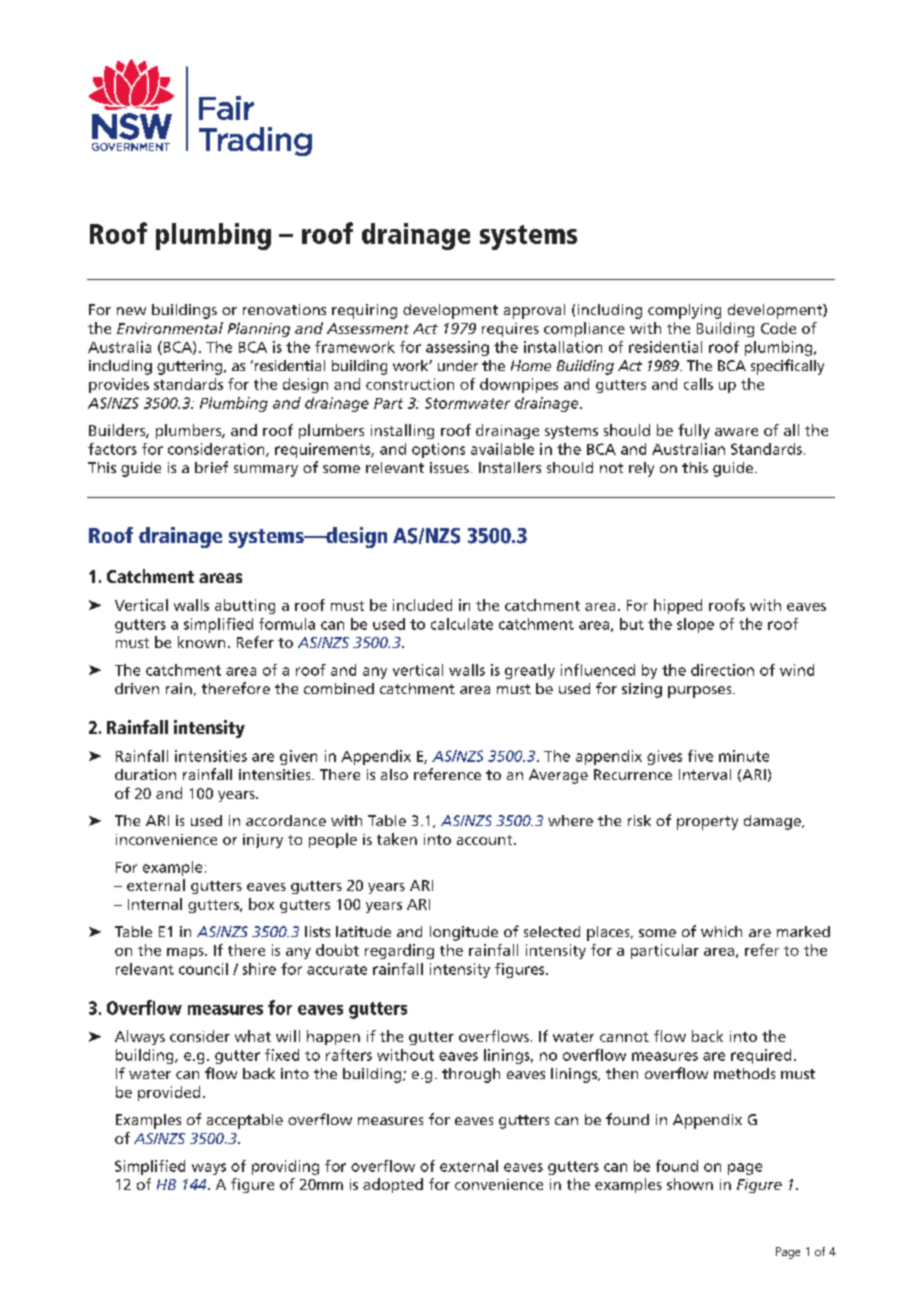 The height and width of the screenshot is (1308, 924). I want to click on duration, so click(145, 774).
